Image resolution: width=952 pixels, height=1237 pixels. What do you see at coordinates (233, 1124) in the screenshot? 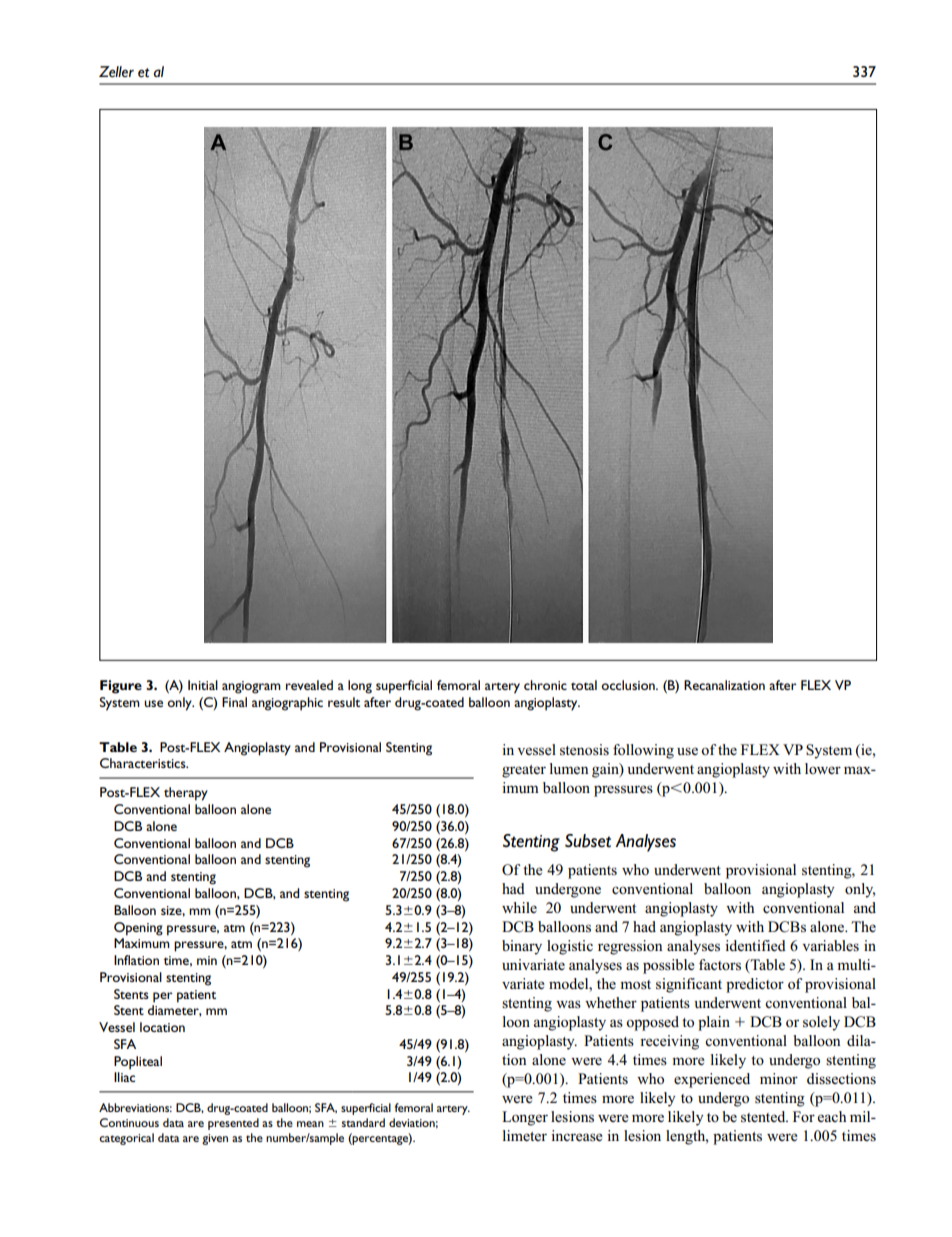
I see `presented` at bounding box center [233, 1124].
